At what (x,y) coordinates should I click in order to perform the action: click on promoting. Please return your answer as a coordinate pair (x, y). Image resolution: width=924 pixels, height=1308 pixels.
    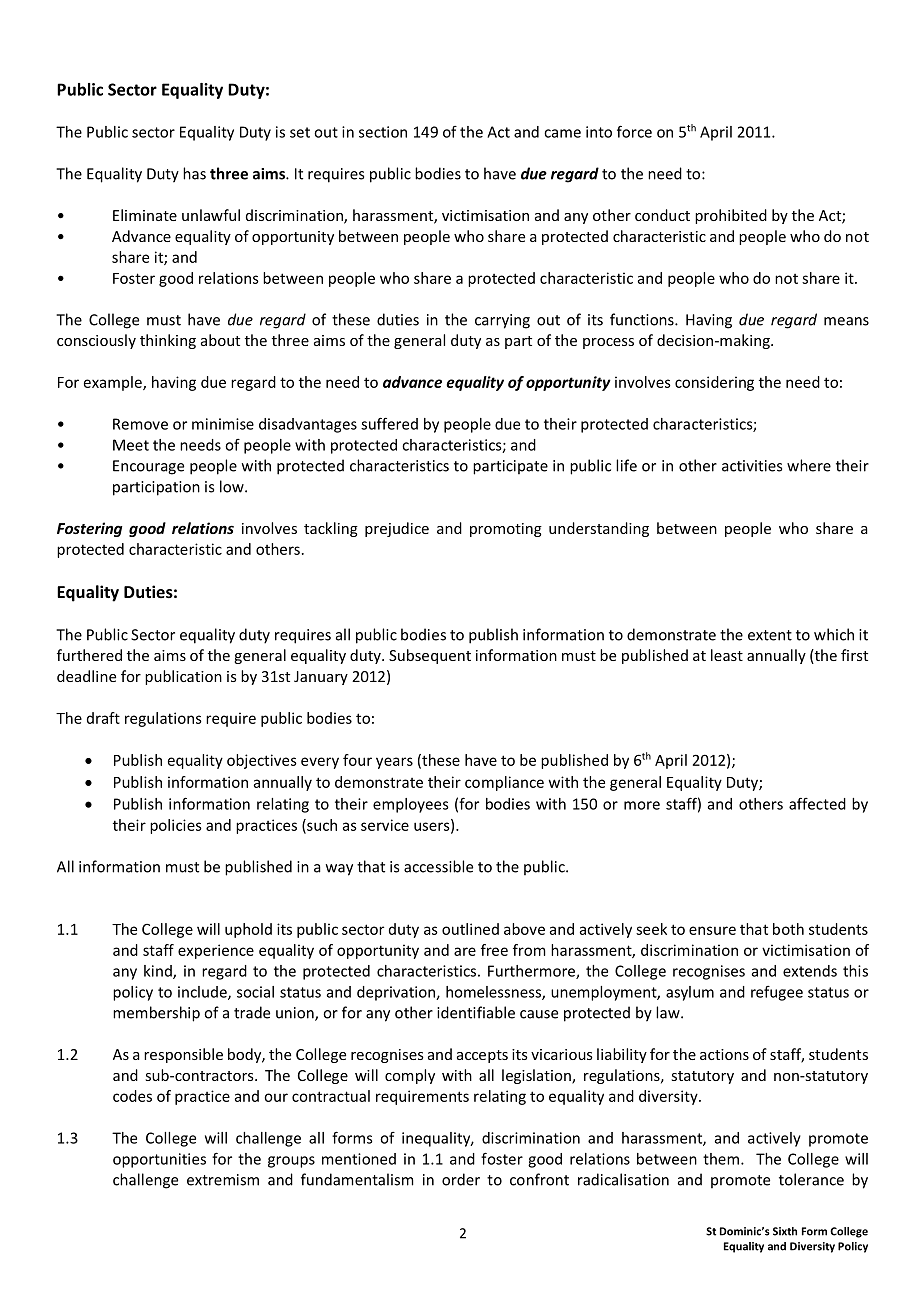
    Looking at the image, I should click on (506, 530).
